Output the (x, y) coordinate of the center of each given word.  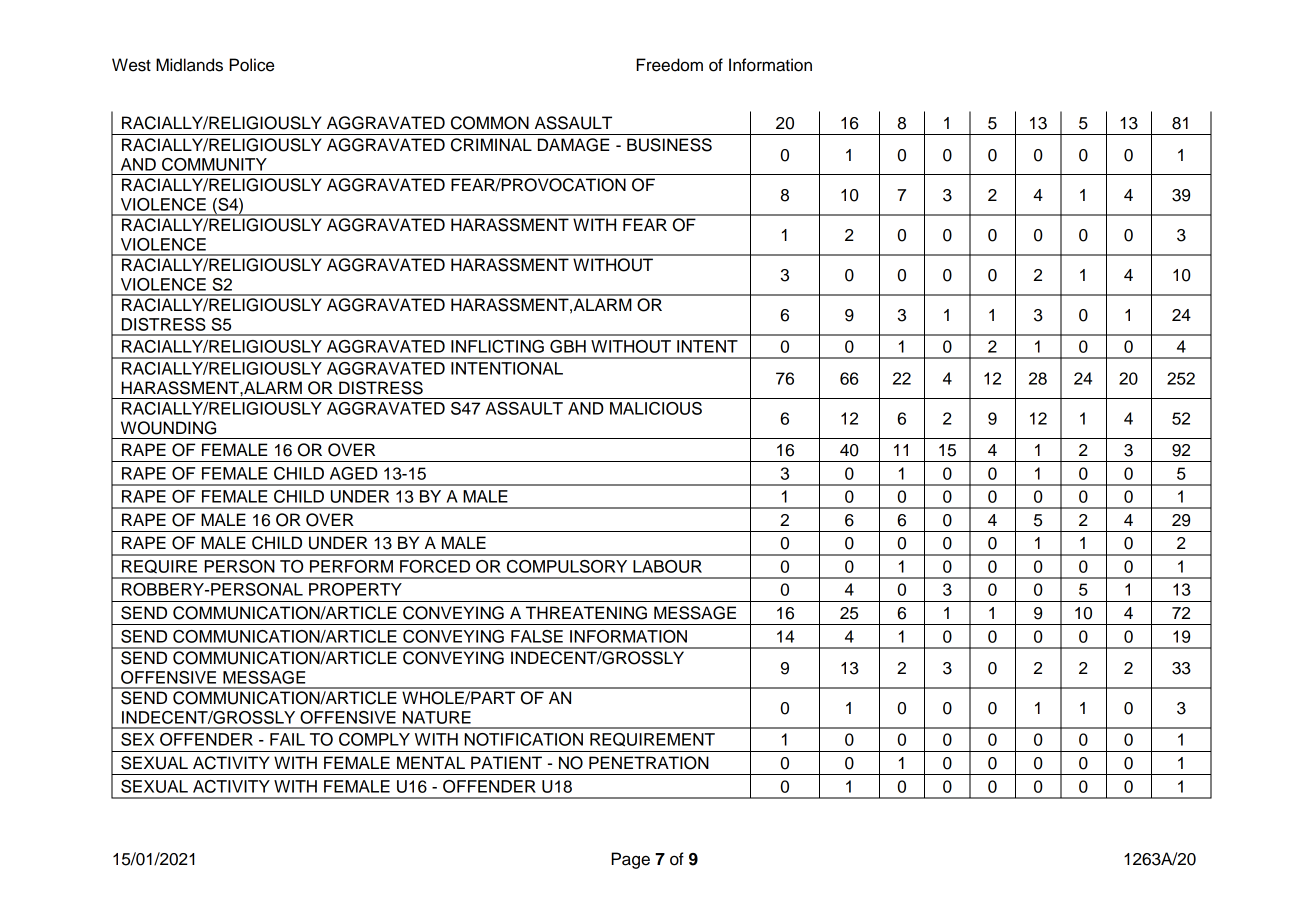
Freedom (669, 65)
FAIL (287, 739)
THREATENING (586, 613)
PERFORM (351, 566)
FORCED (435, 566)
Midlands (189, 65)
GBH (568, 346)
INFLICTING (497, 346)
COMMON (490, 123)
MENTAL (431, 762)
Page (630, 860)
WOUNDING (168, 428)
